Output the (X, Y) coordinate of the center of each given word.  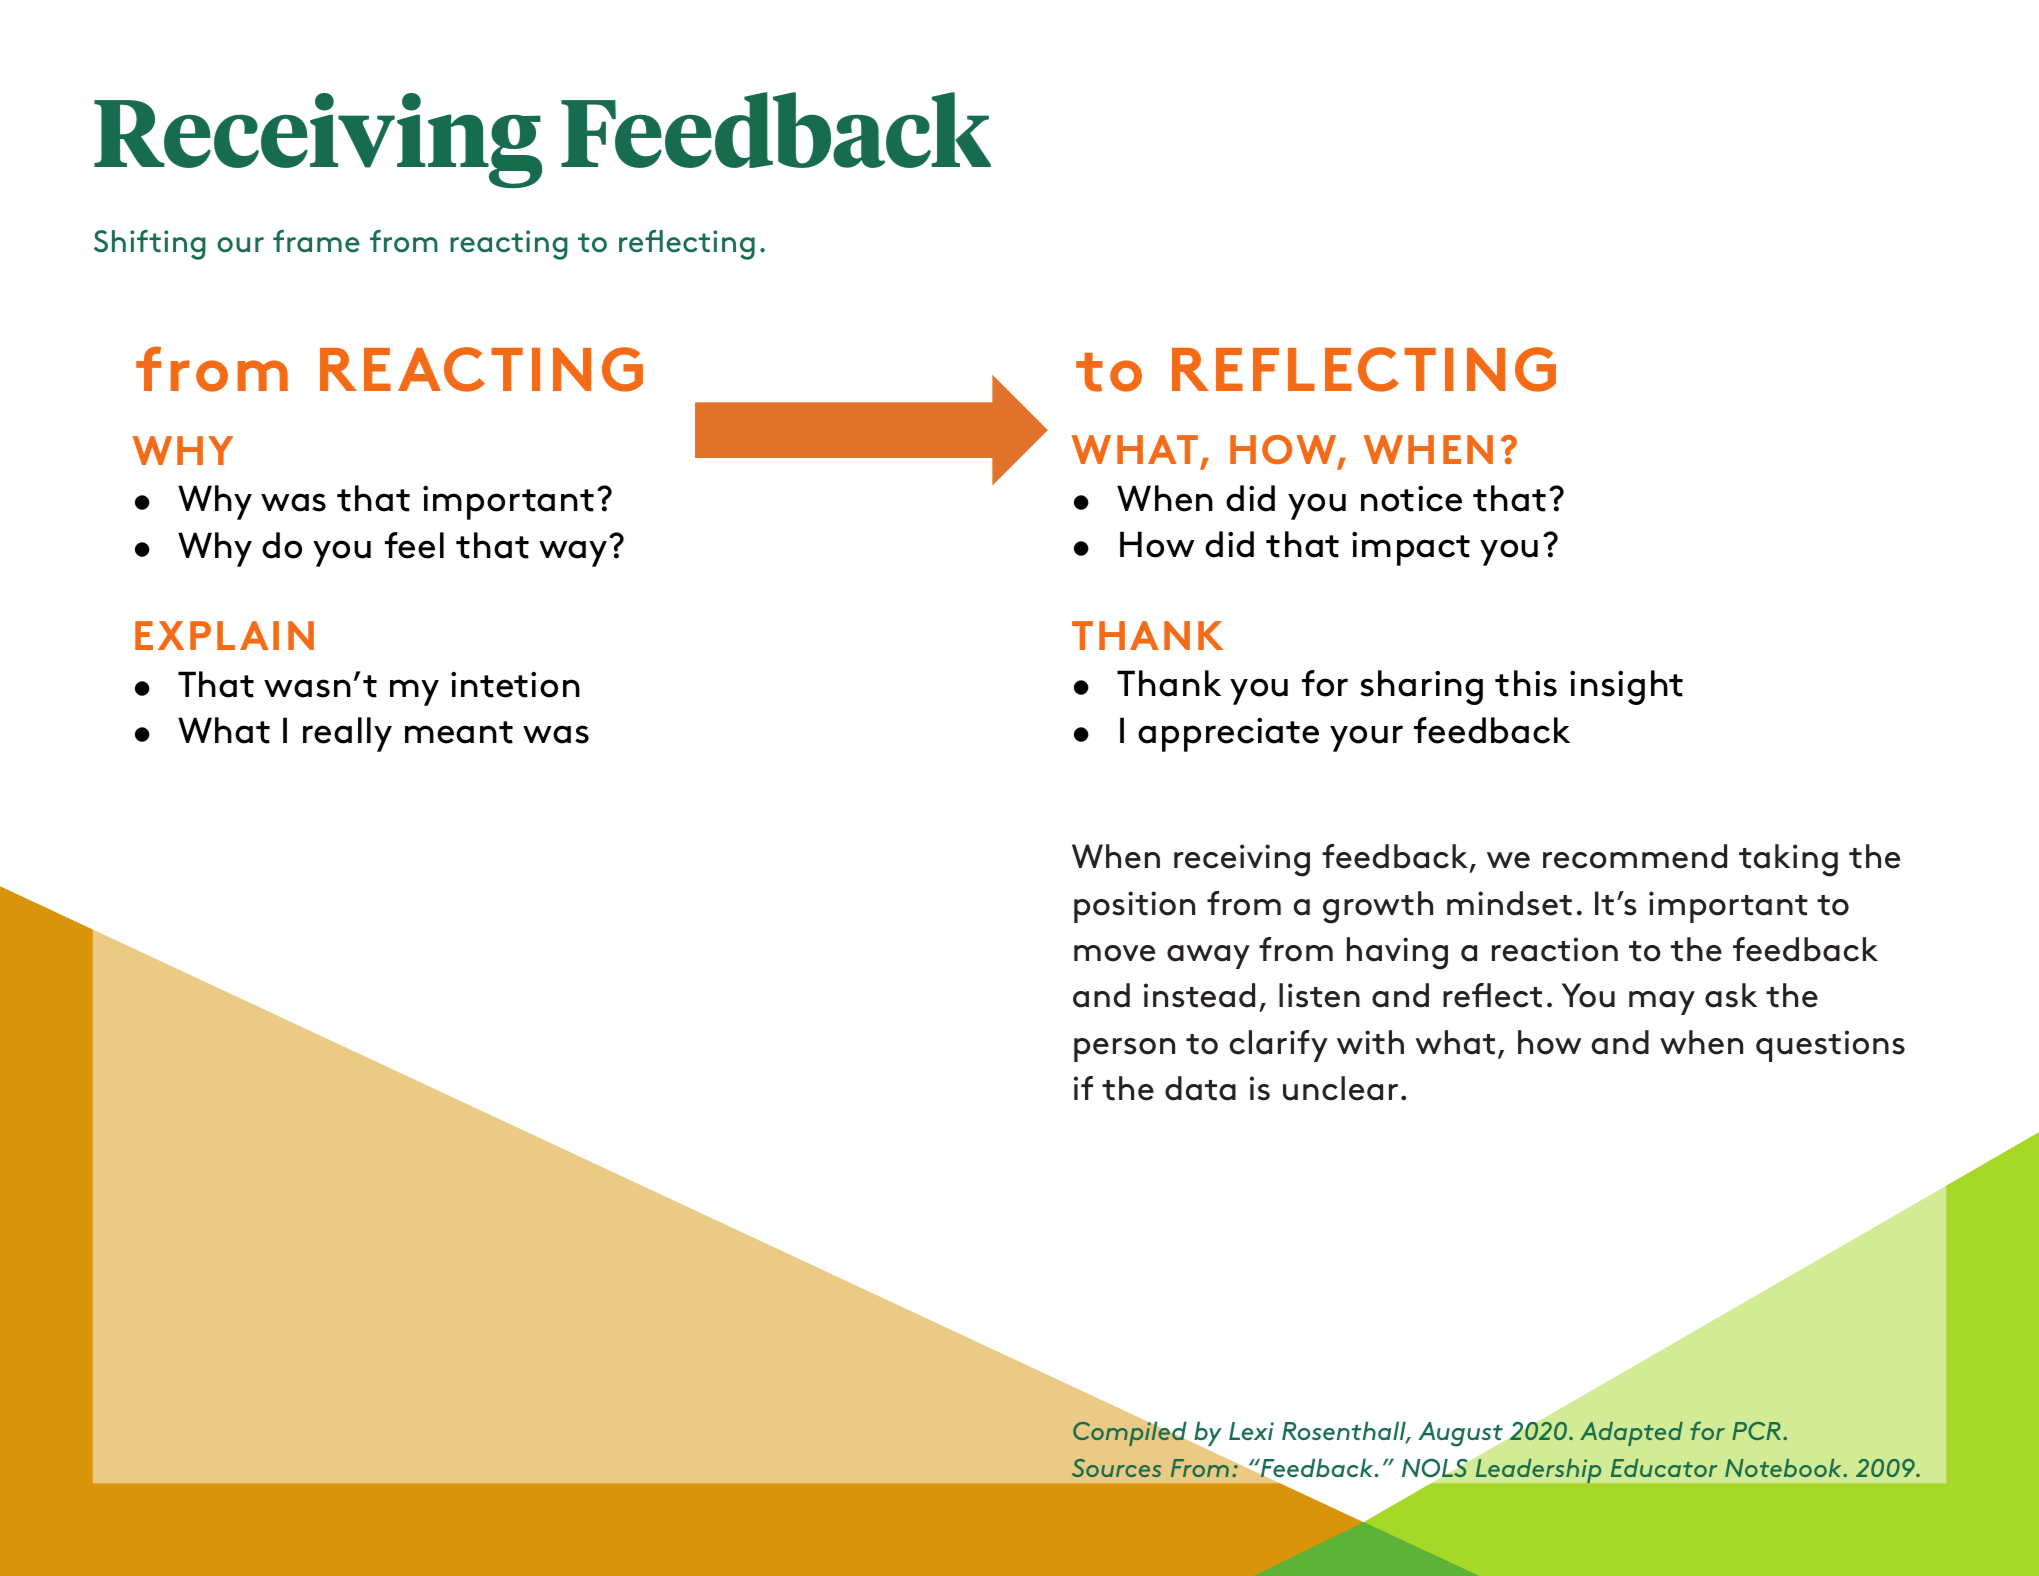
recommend (1635, 856)
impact (1411, 549)
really (347, 734)
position (1134, 907)
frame (316, 241)
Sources (1116, 1468)
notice (1411, 499)
